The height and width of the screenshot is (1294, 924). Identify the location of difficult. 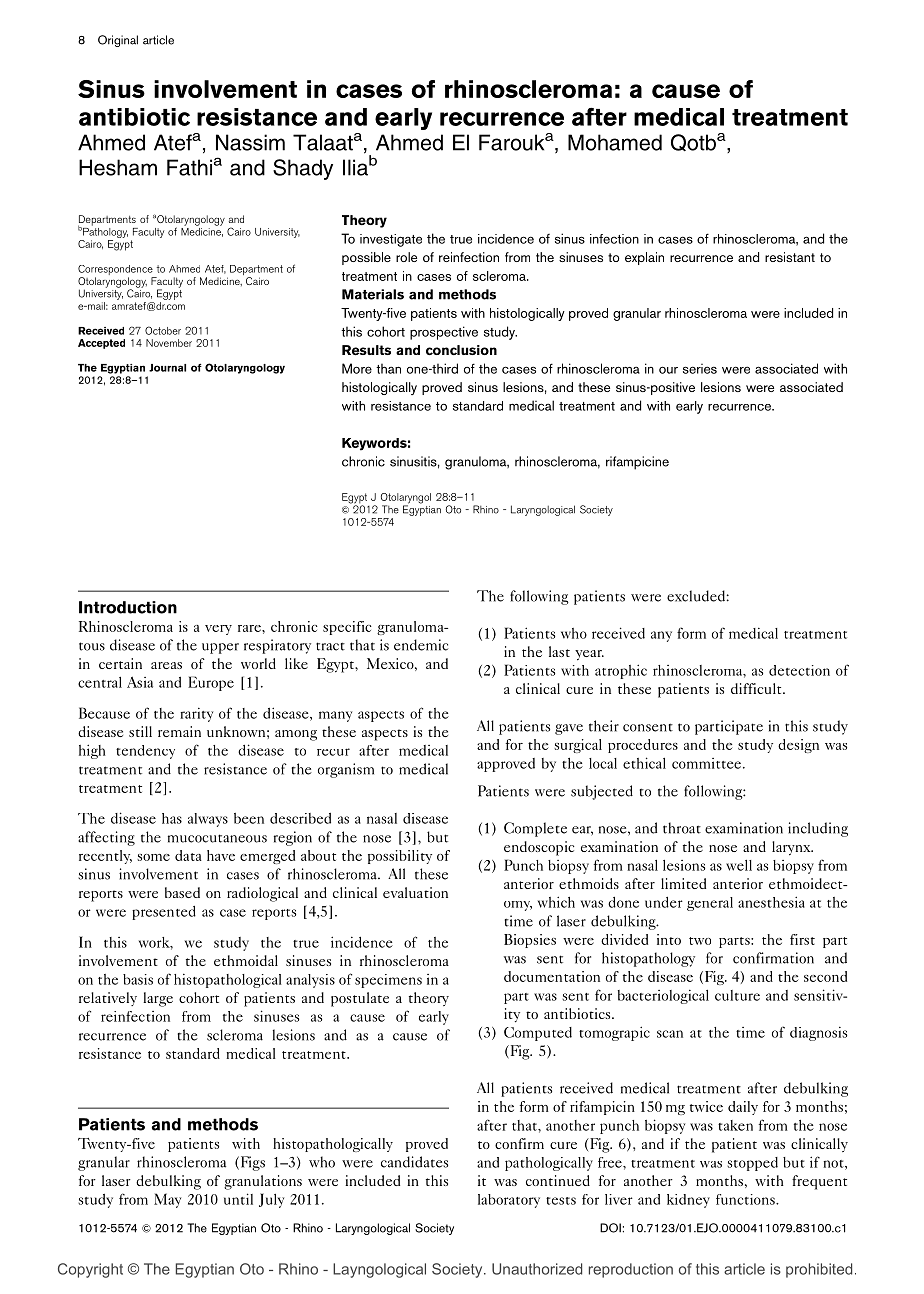
(757, 688).
